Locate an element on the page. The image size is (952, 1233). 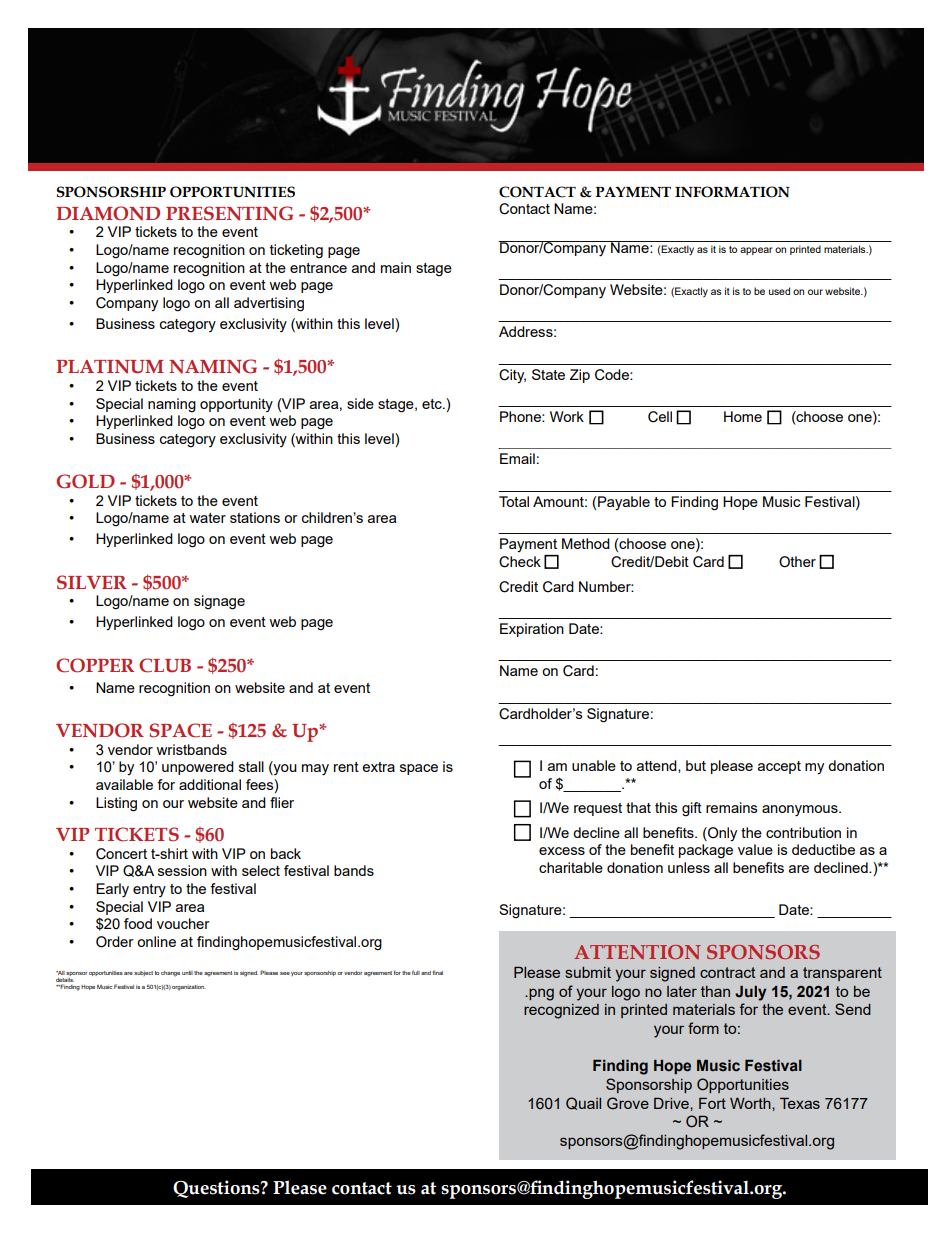
voucher is located at coordinates (183, 923).
